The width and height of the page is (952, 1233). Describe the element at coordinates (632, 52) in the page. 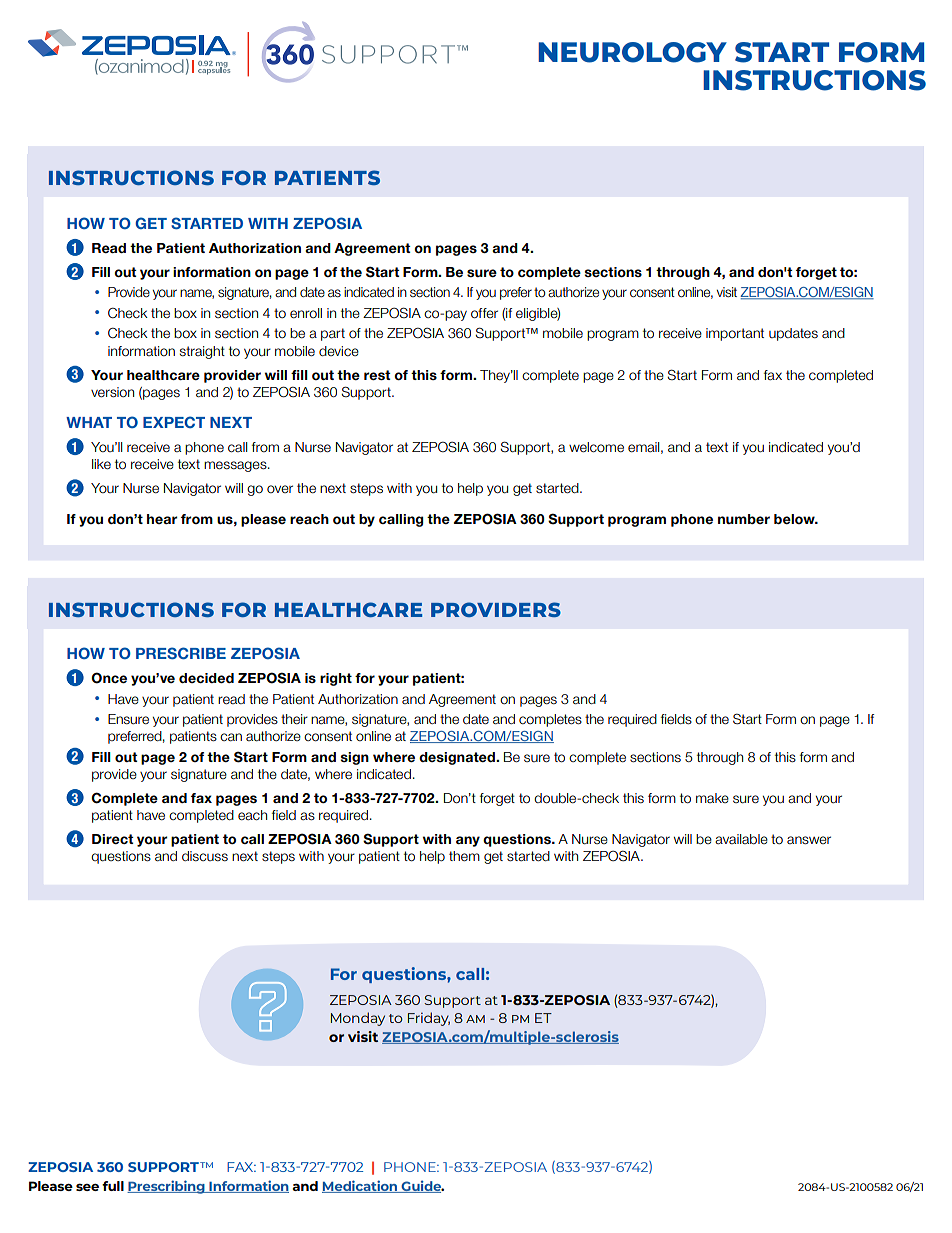

I see `NEUROLOGY` at that location.
